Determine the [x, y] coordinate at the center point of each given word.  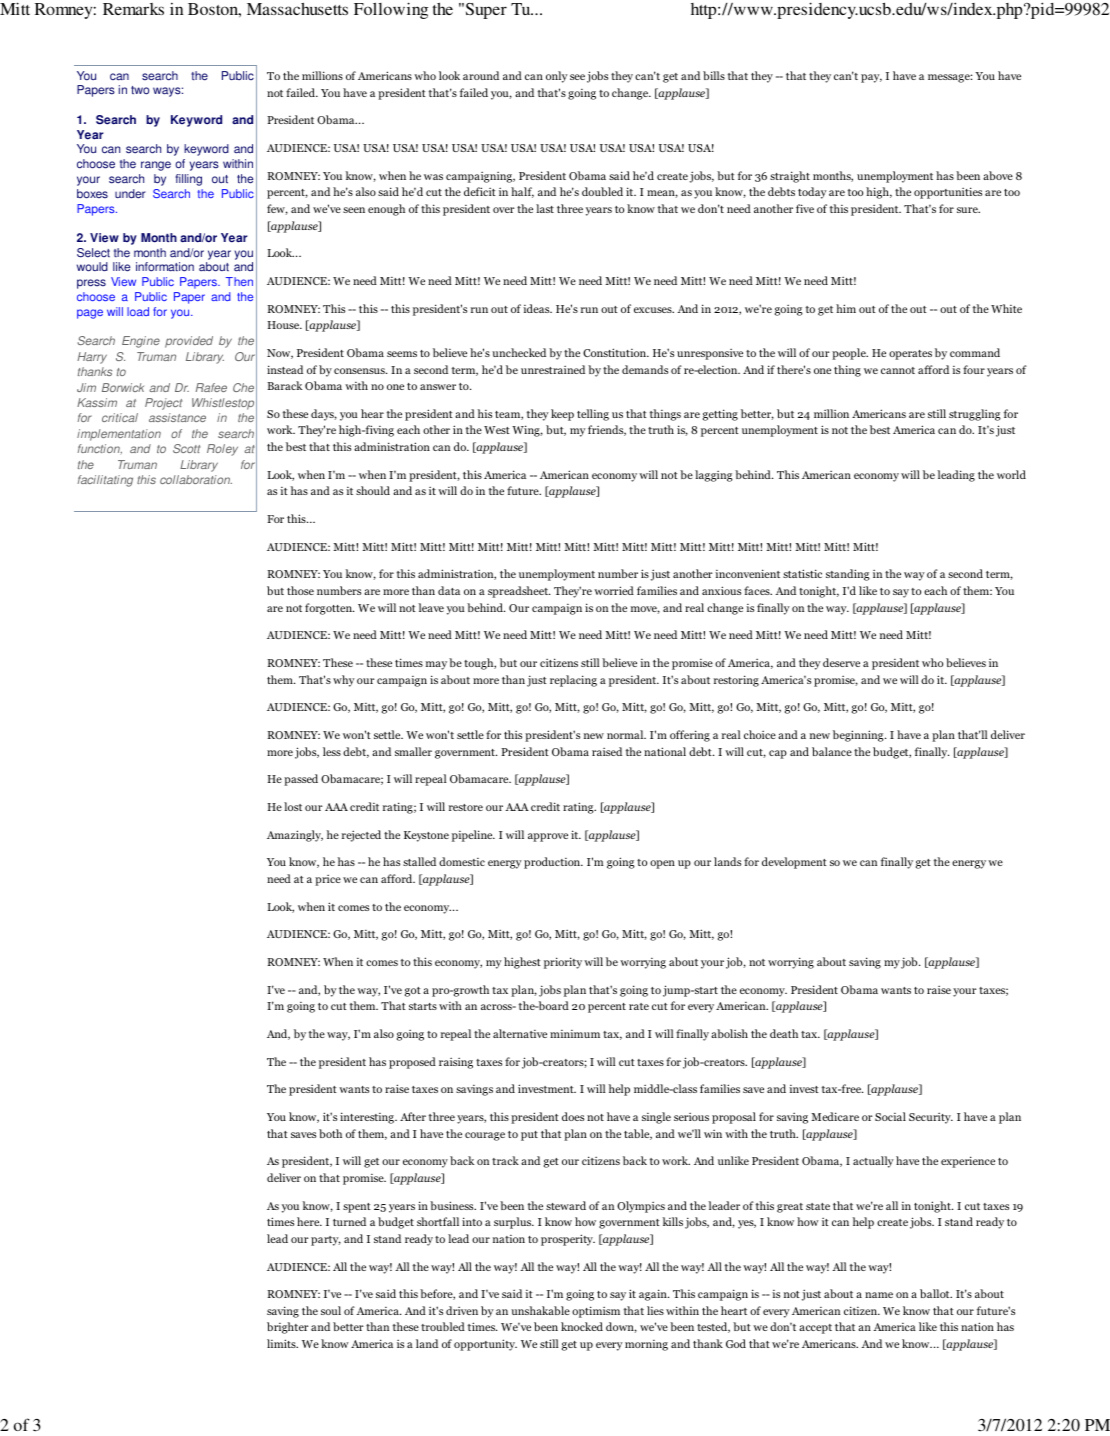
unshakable [540, 1310]
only [557, 77]
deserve [841, 662]
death [784, 1033]
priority [563, 963]
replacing [573, 681]
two [140, 90]
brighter [288, 1328]
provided [189, 342]
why [344, 681]
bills [714, 75]
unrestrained [553, 369]
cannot [898, 370]
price [328, 880]
